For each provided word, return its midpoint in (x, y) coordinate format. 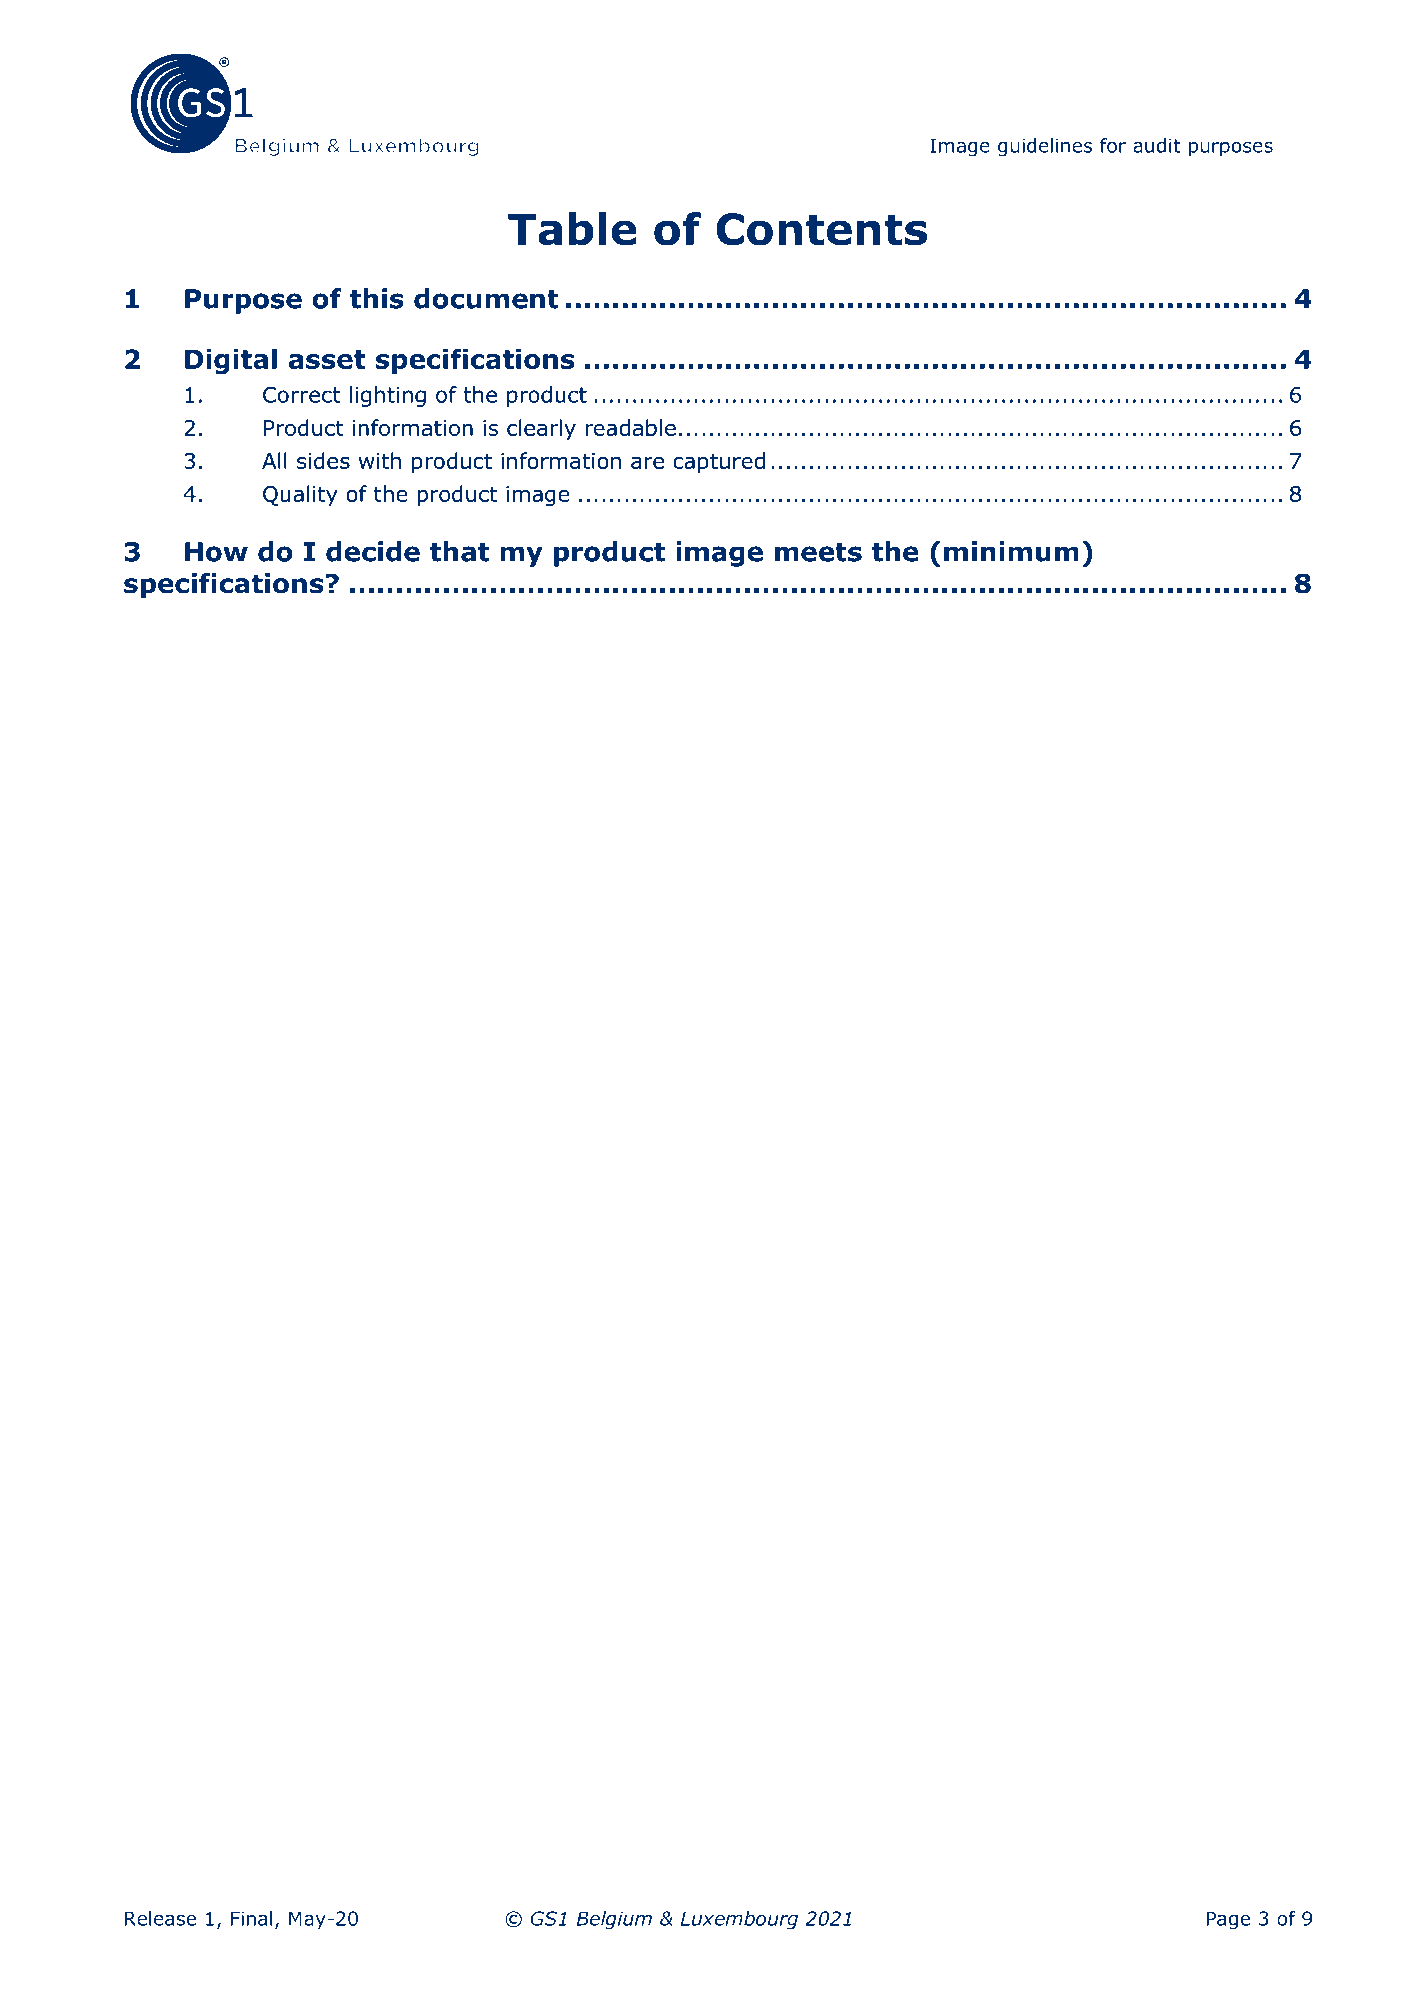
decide (373, 551)
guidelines (1045, 147)
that (459, 551)
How (216, 552)
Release (160, 1918)
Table (572, 229)
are (647, 463)
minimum (1011, 551)
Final (251, 1918)
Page (1228, 1920)
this (377, 298)
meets (818, 552)
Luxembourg (739, 1920)
